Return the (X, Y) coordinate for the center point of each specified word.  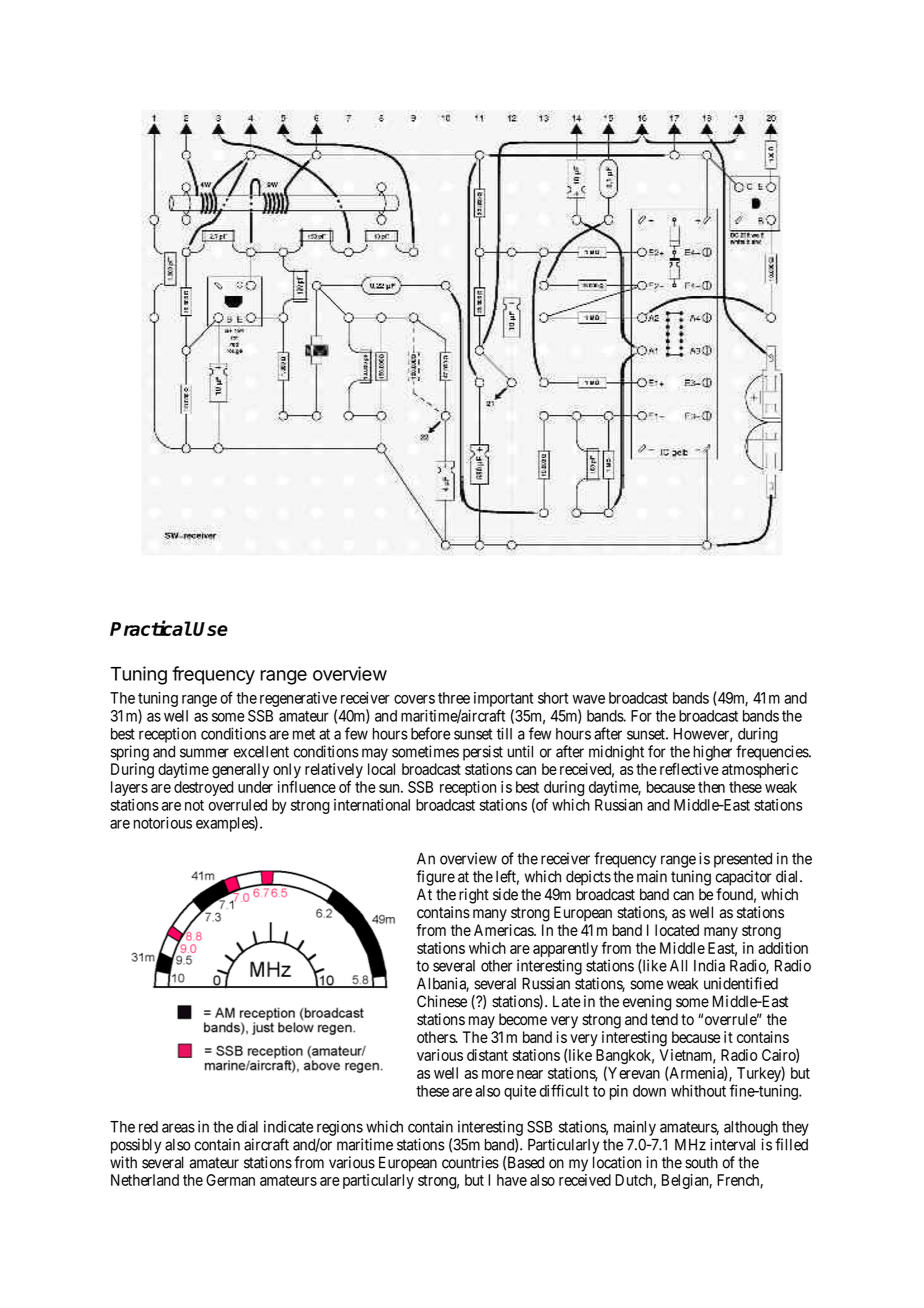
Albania (443, 984)
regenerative (298, 699)
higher (712, 753)
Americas (504, 930)
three (454, 698)
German (230, 1180)
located (677, 930)
